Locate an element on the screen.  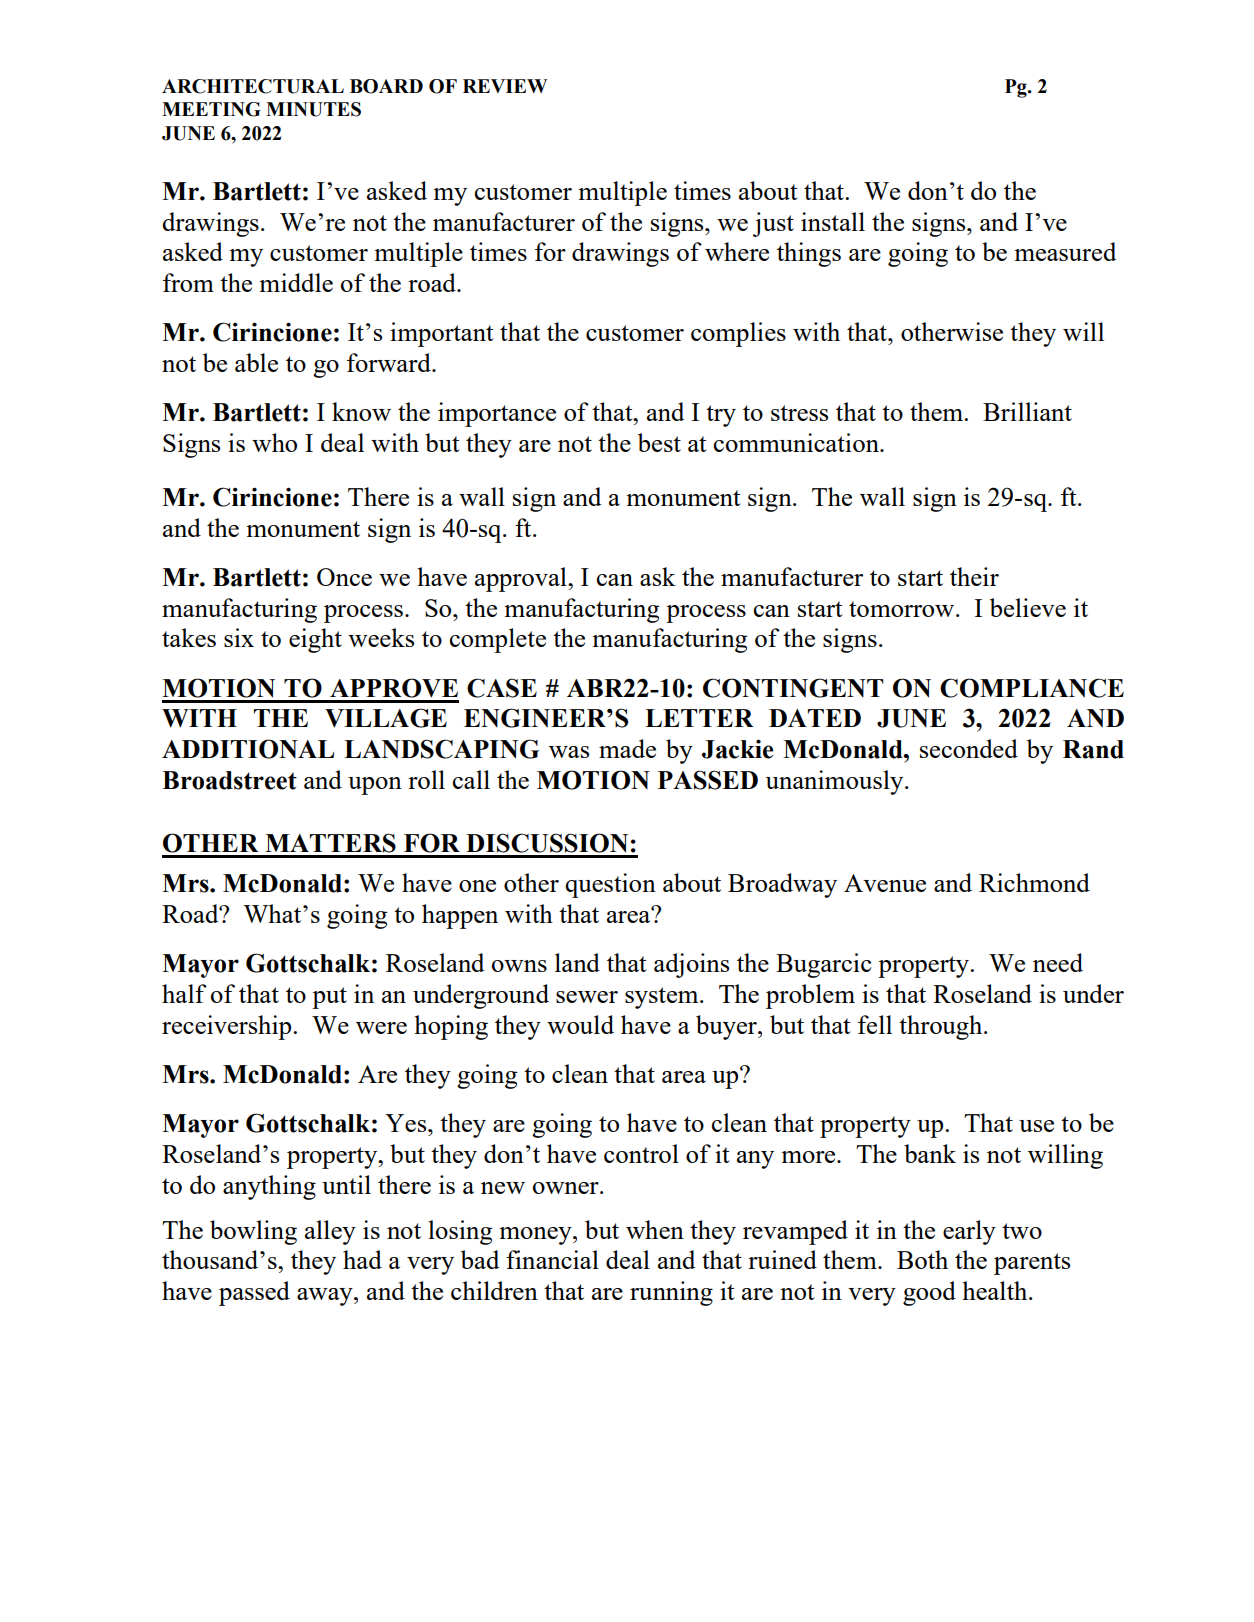
best is located at coordinates (659, 442).
